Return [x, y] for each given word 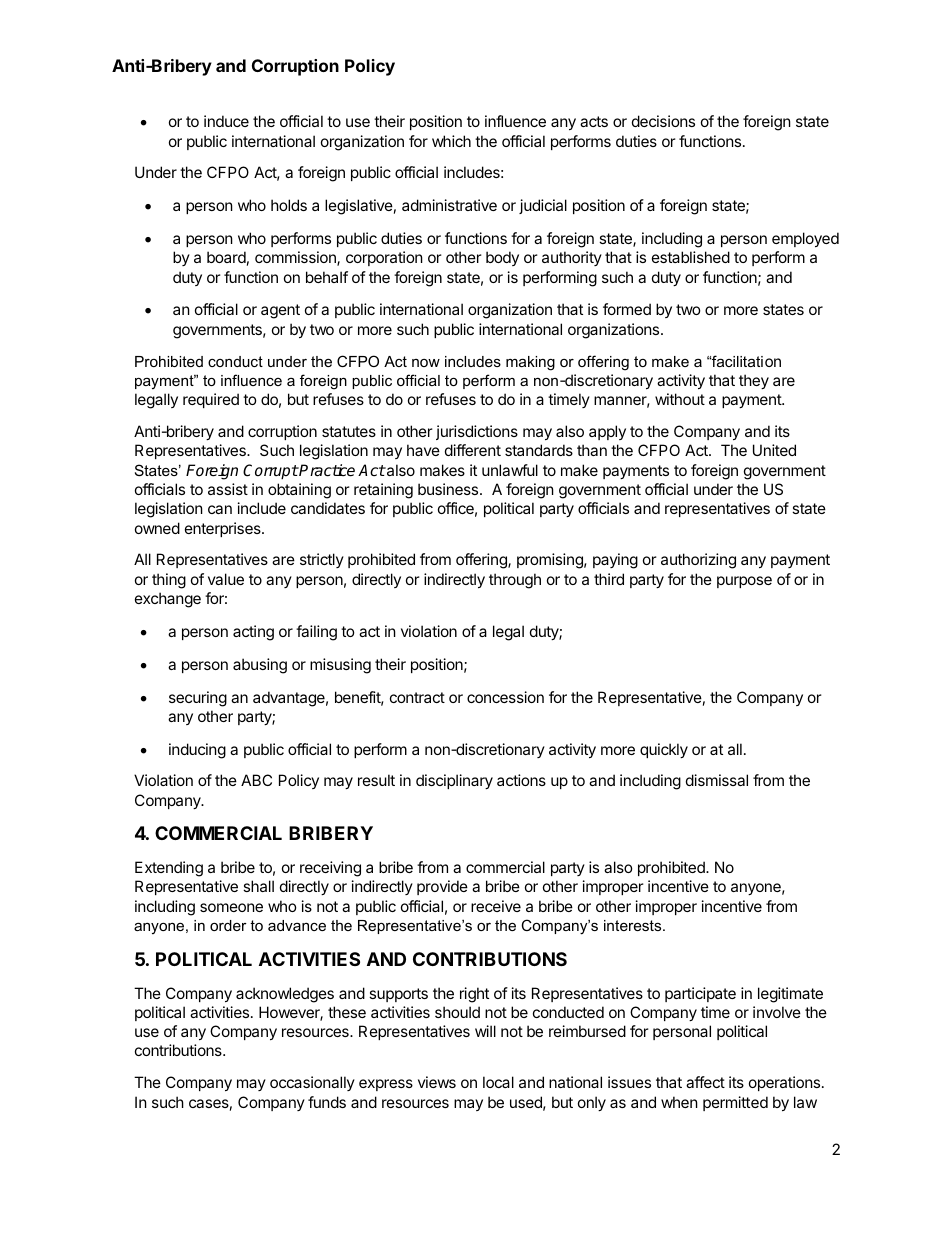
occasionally [312, 1083]
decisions [663, 121]
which [451, 141]
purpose [744, 582]
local [498, 1082]
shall [258, 886]
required [211, 400]
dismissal [717, 780]
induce [226, 121]
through [515, 581]
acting [253, 633]
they [754, 381]
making [530, 363]
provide [442, 887]
